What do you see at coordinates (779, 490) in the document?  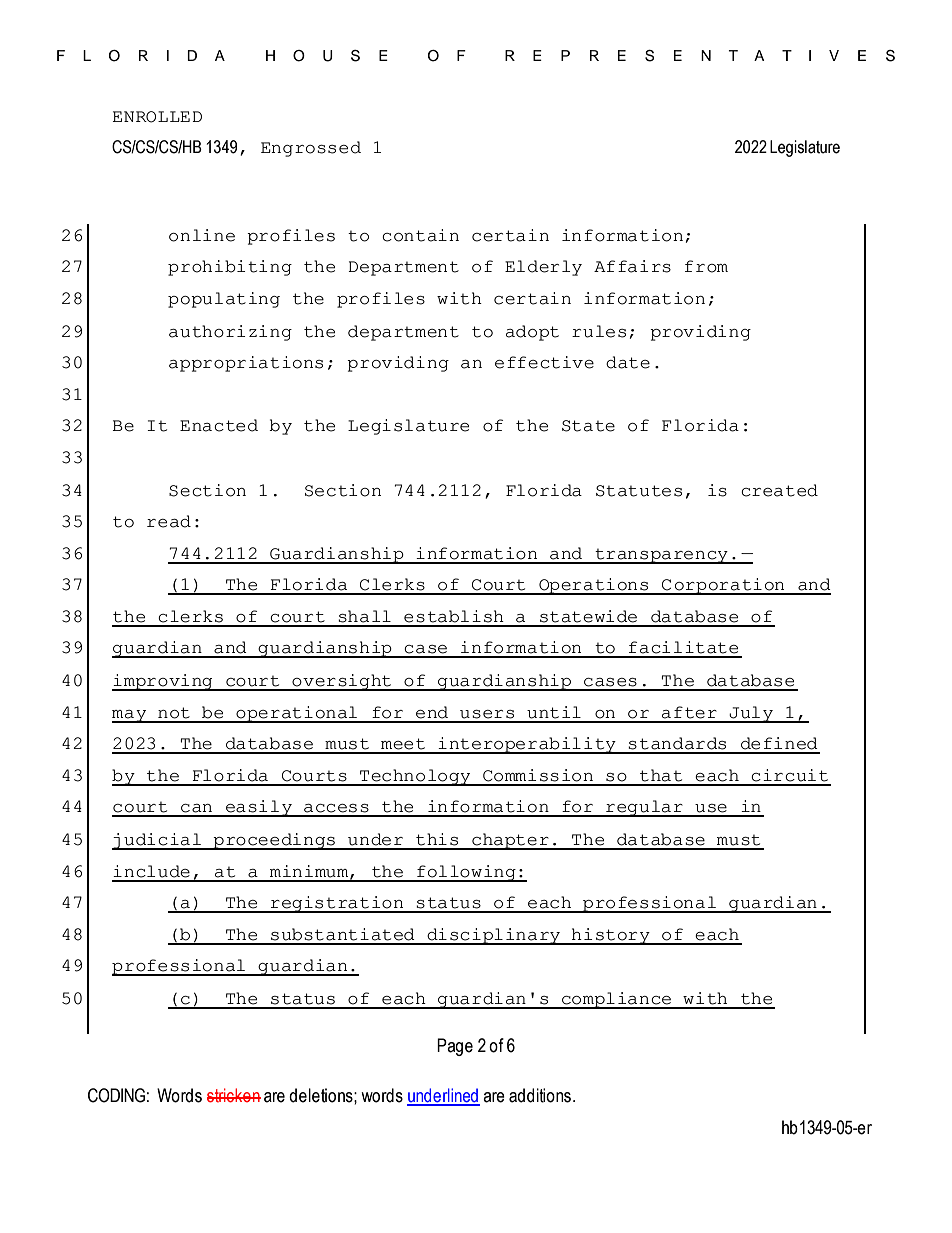 I see `created` at bounding box center [779, 490].
